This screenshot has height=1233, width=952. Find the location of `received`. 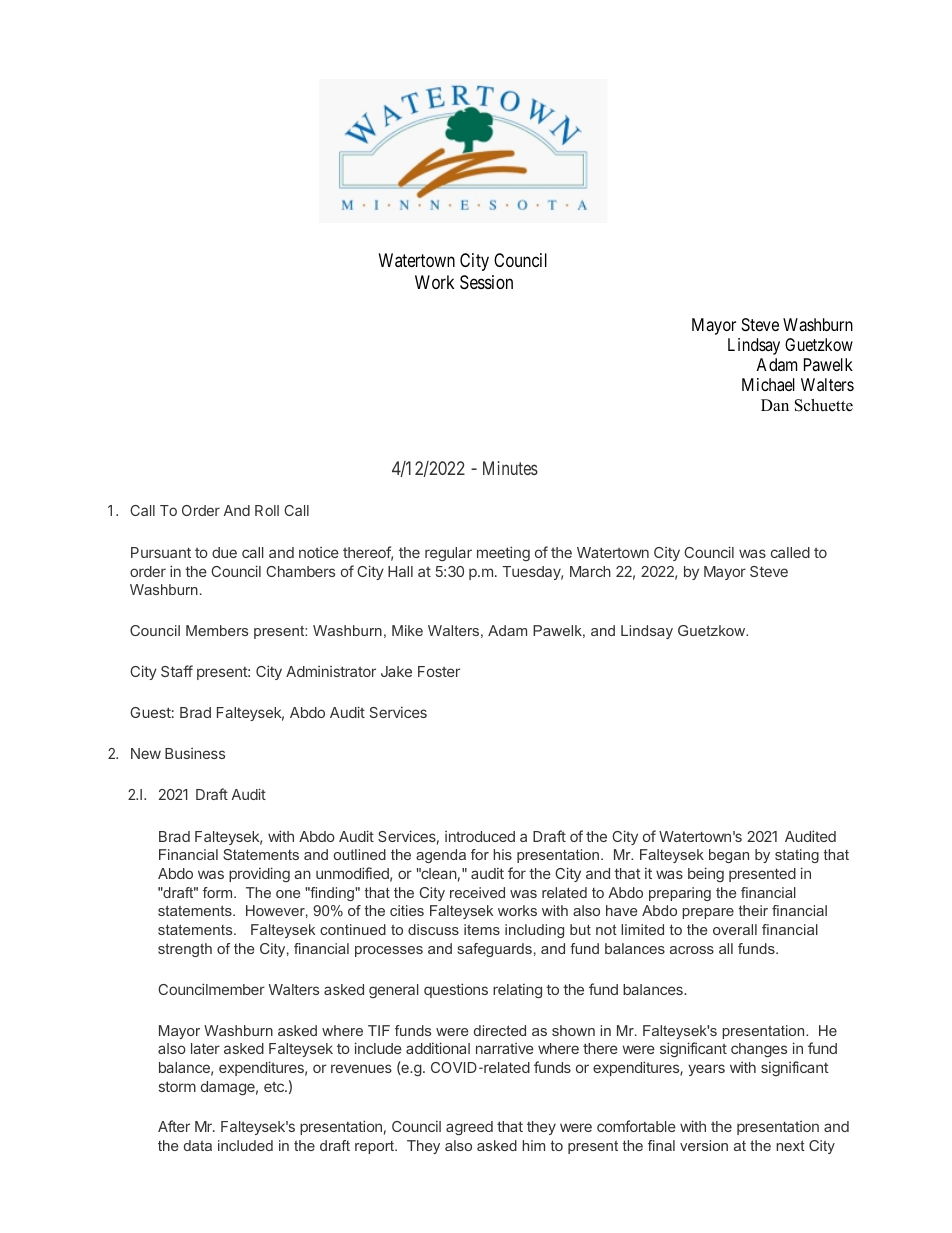

received is located at coordinates (477, 892).
